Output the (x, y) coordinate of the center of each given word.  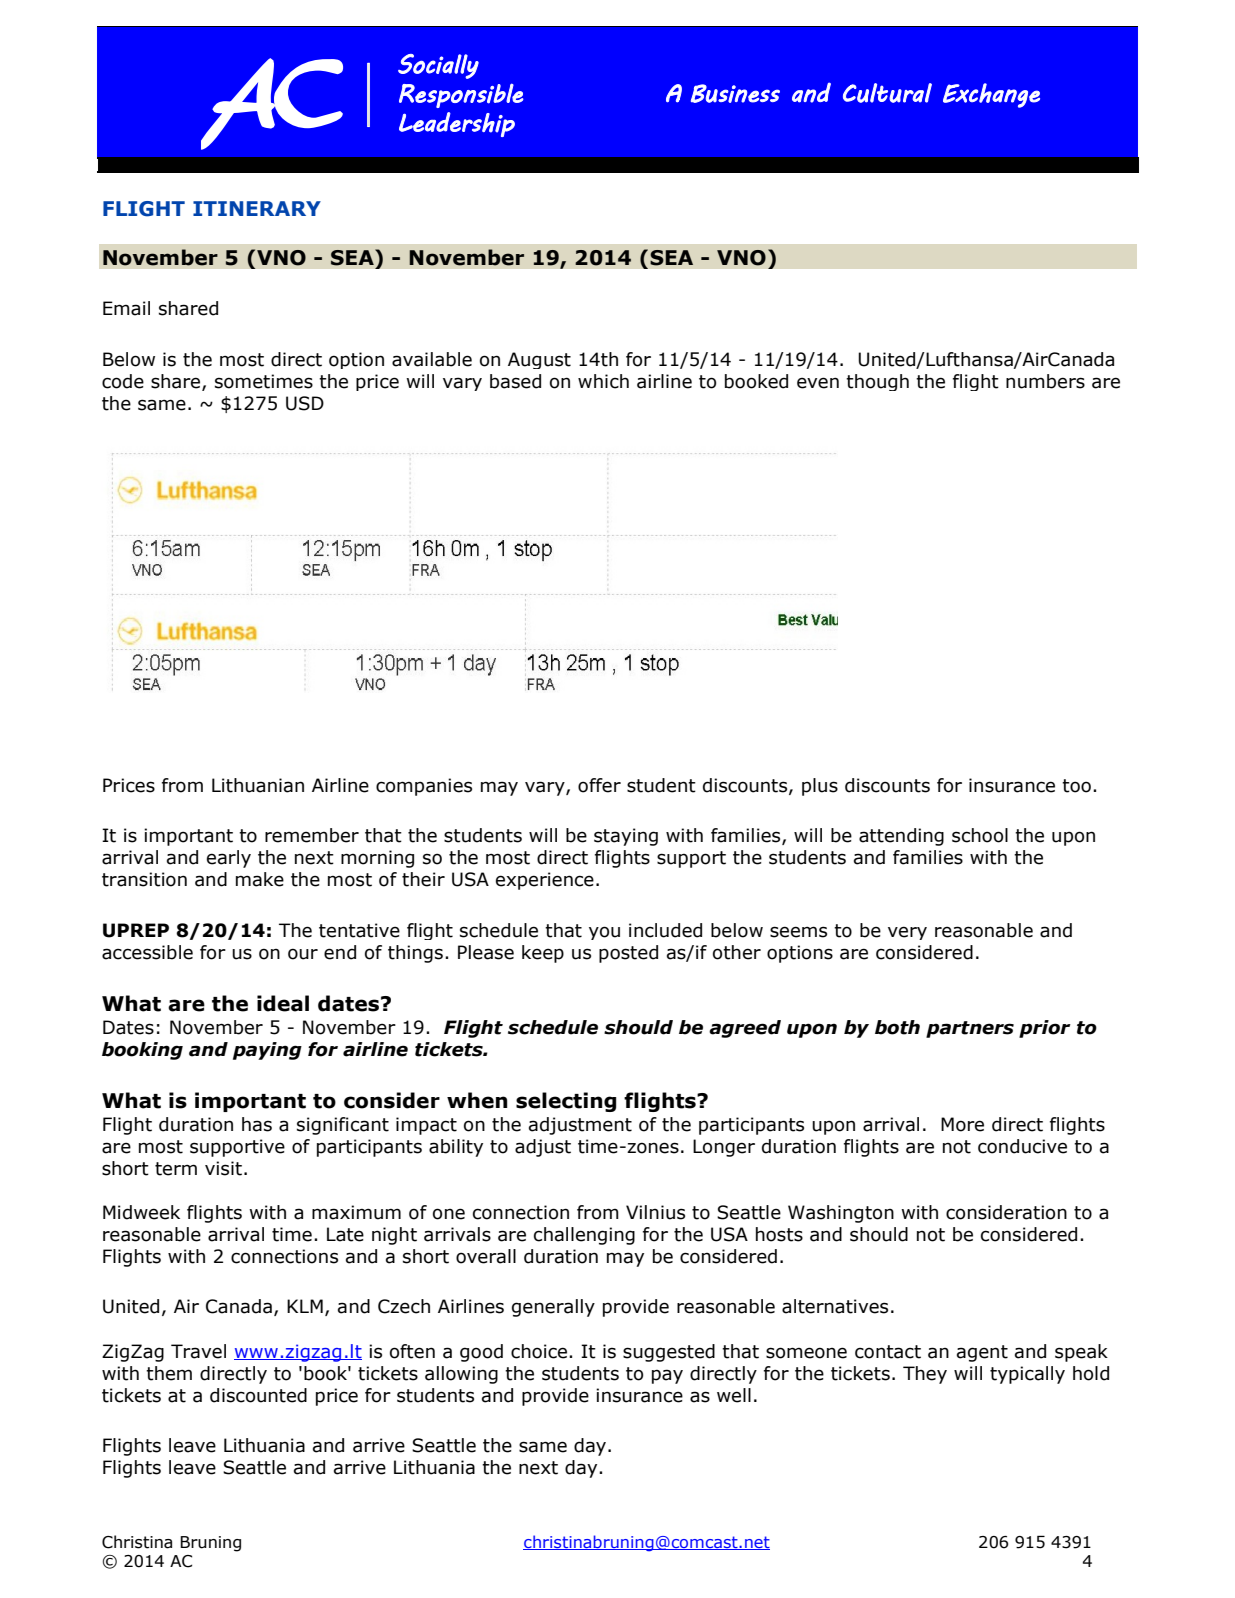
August (539, 360)
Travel (198, 1351)
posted (628, 954)
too (1076, 786)
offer (599, 785)
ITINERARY (257, 208)
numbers (1045, 381)
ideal (283, 1003)
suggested (669, 1353)
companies (424, 787)
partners (970, 1029)
